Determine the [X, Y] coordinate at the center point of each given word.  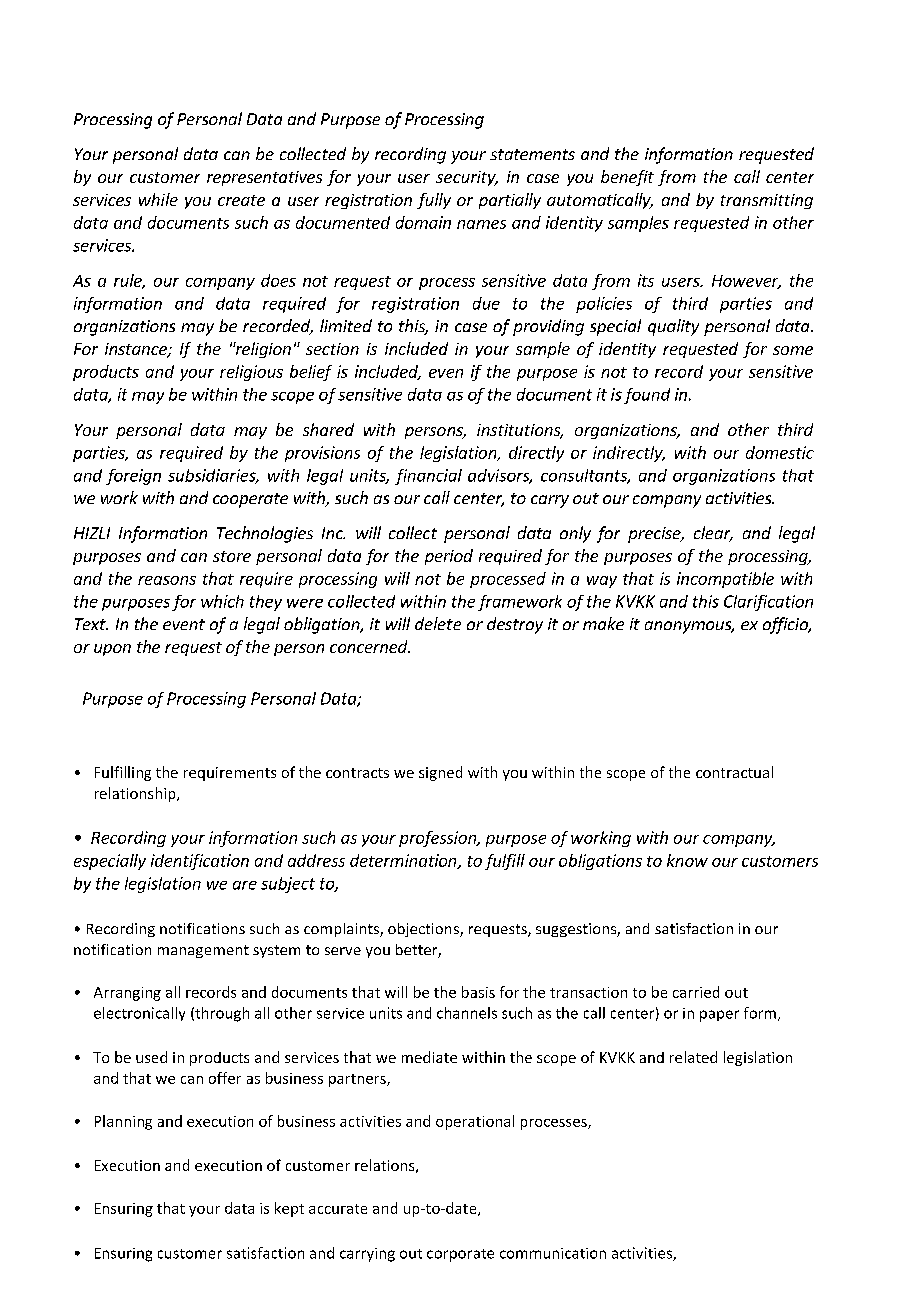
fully [434, 201]
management [203, 951]
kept [289, 1209]
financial [428, 477]
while [158, 199]
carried [696, 992]
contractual [734, 772]
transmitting [767, 201]
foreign [133, 477]
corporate [460, 1255]
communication [553, 1253]
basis [478, 992]
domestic [780, 452]
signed [440, 773]
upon [112, 650]
